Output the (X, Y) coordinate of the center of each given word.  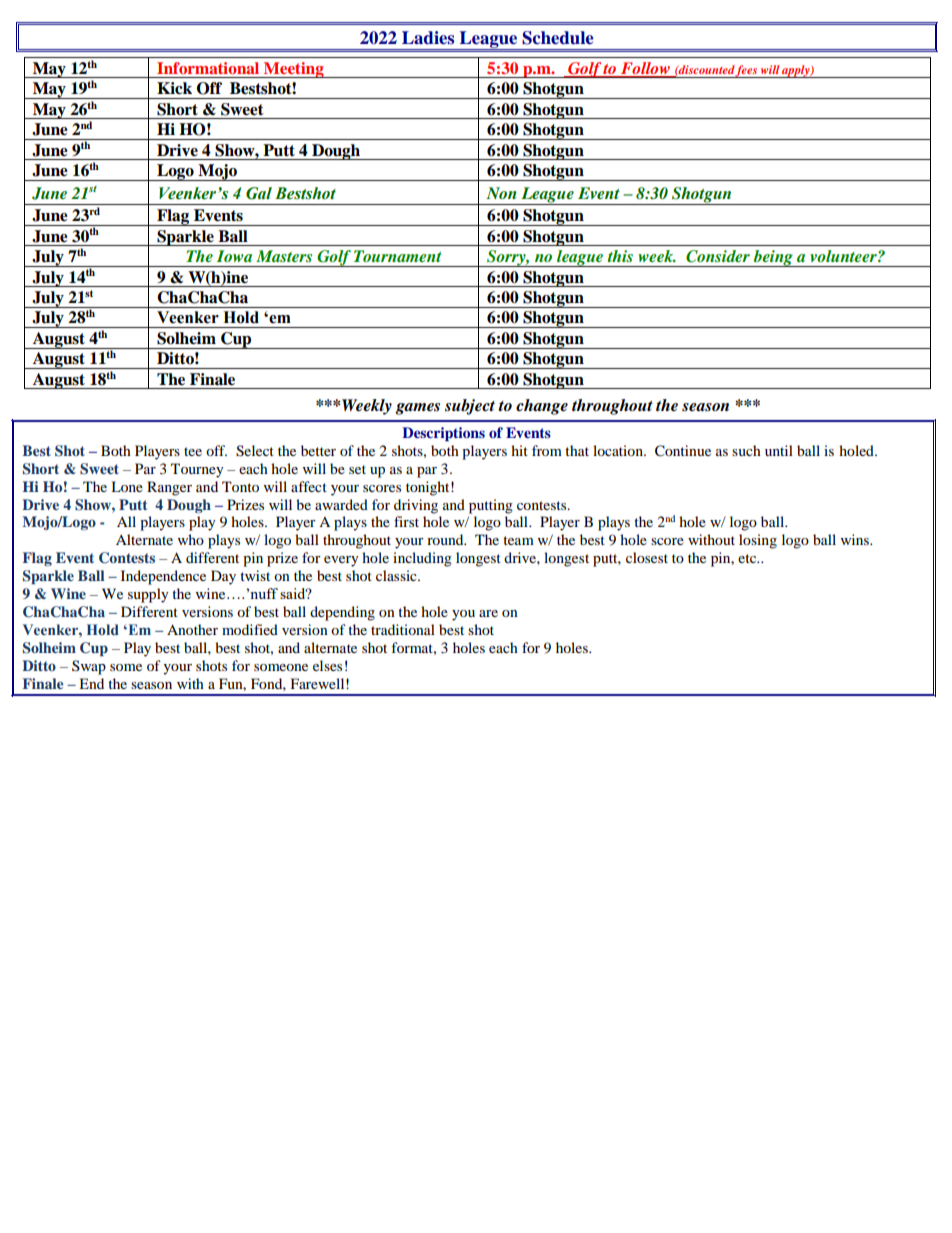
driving (416, 506)
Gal (259, 193)
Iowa (234, 256)
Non (501, 193)
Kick (174, 88)
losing (758, 541)
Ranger (169, 488)
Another (192, 629)
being (773, 258)
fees (747, 71)
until (779, 450)
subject (470, 407)
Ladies (428, 38)
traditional (403, 629)
